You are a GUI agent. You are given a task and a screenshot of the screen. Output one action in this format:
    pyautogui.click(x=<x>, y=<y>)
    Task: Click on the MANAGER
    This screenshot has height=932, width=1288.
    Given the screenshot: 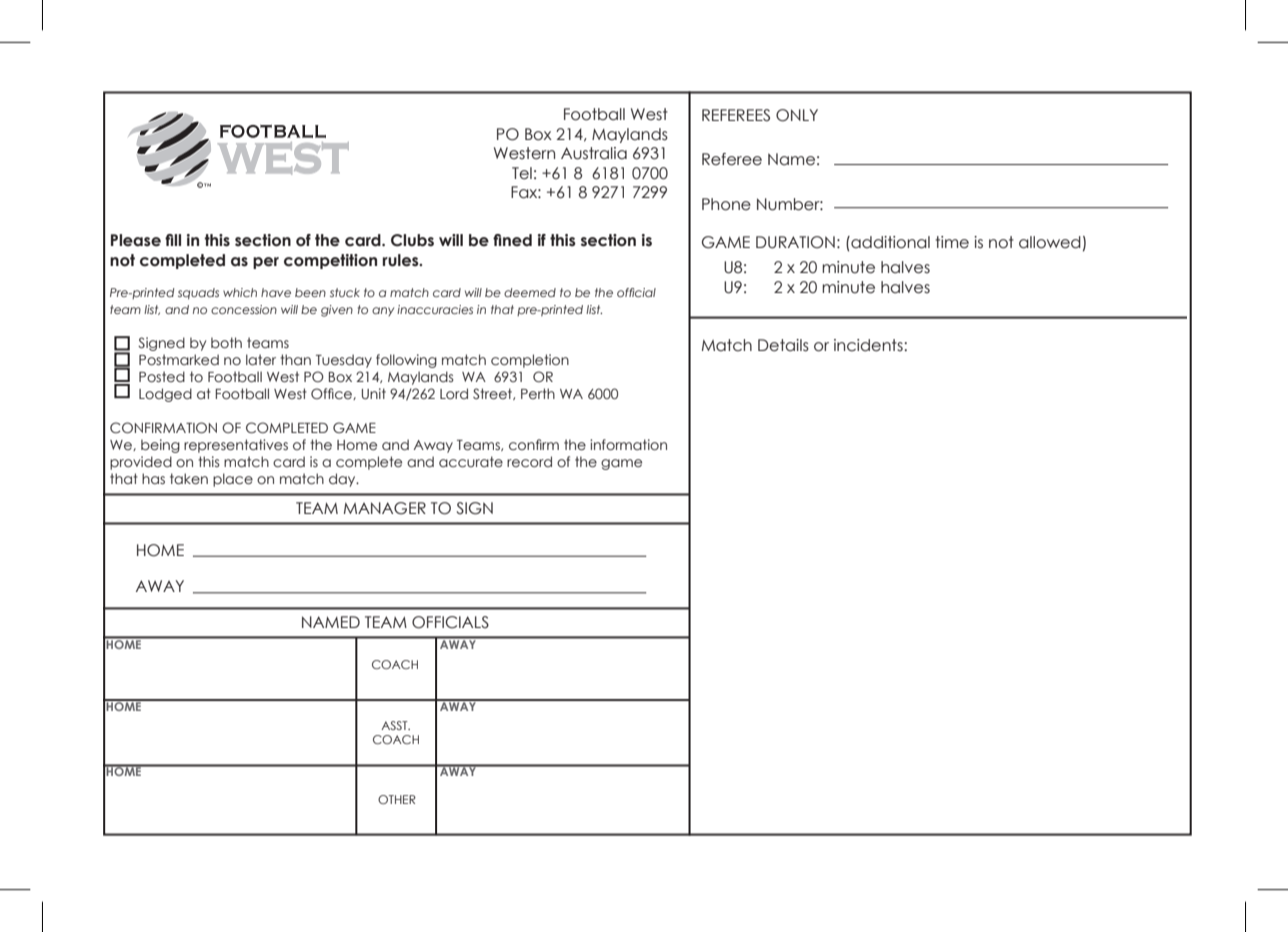 What is the action you would take?
    pyautogui.click(x=385, y=508)
